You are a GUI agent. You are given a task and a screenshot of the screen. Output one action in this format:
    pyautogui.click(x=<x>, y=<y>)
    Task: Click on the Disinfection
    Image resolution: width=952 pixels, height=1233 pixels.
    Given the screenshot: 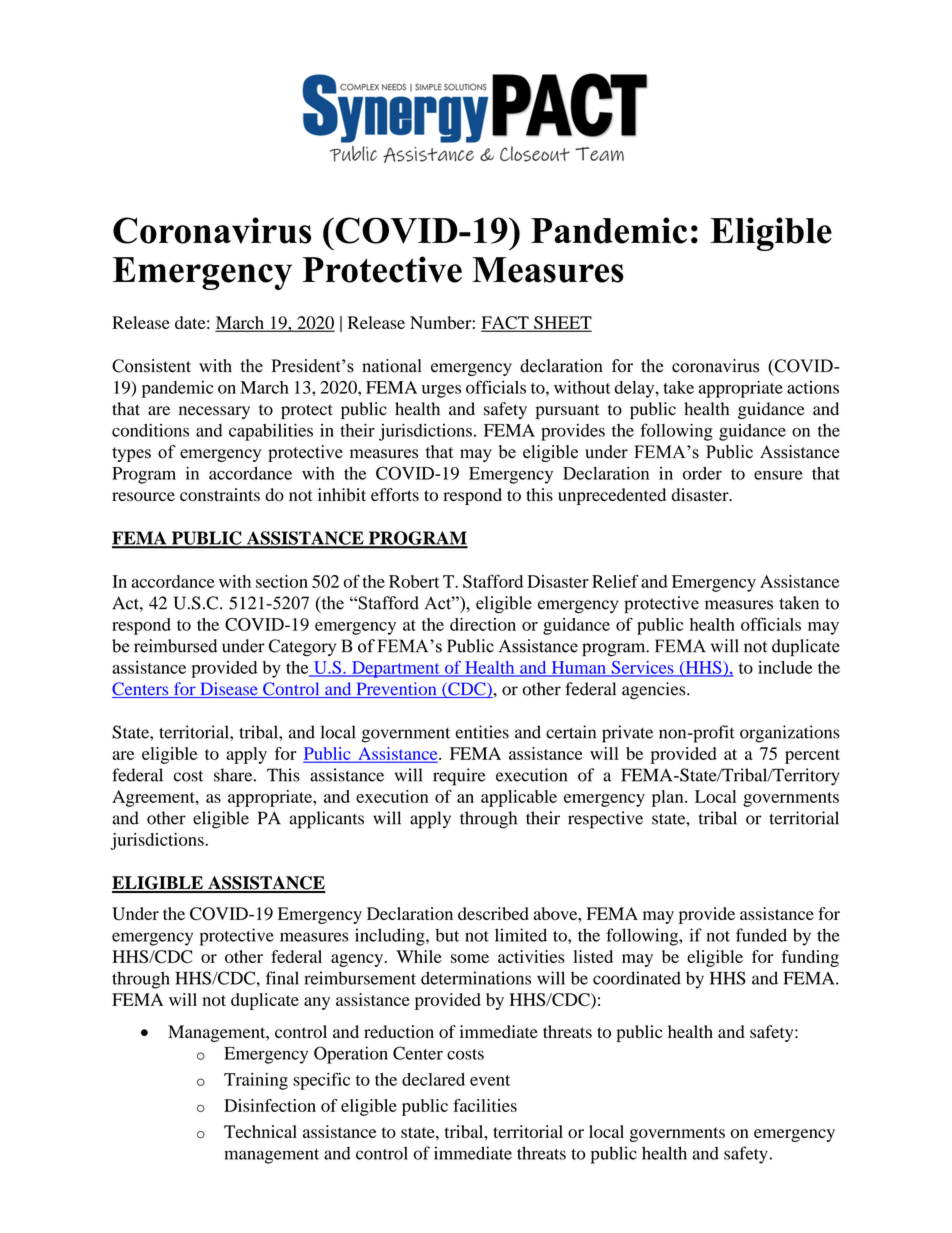 What is the action you would take?
    pyautogui.click(x=270, y=1105)
